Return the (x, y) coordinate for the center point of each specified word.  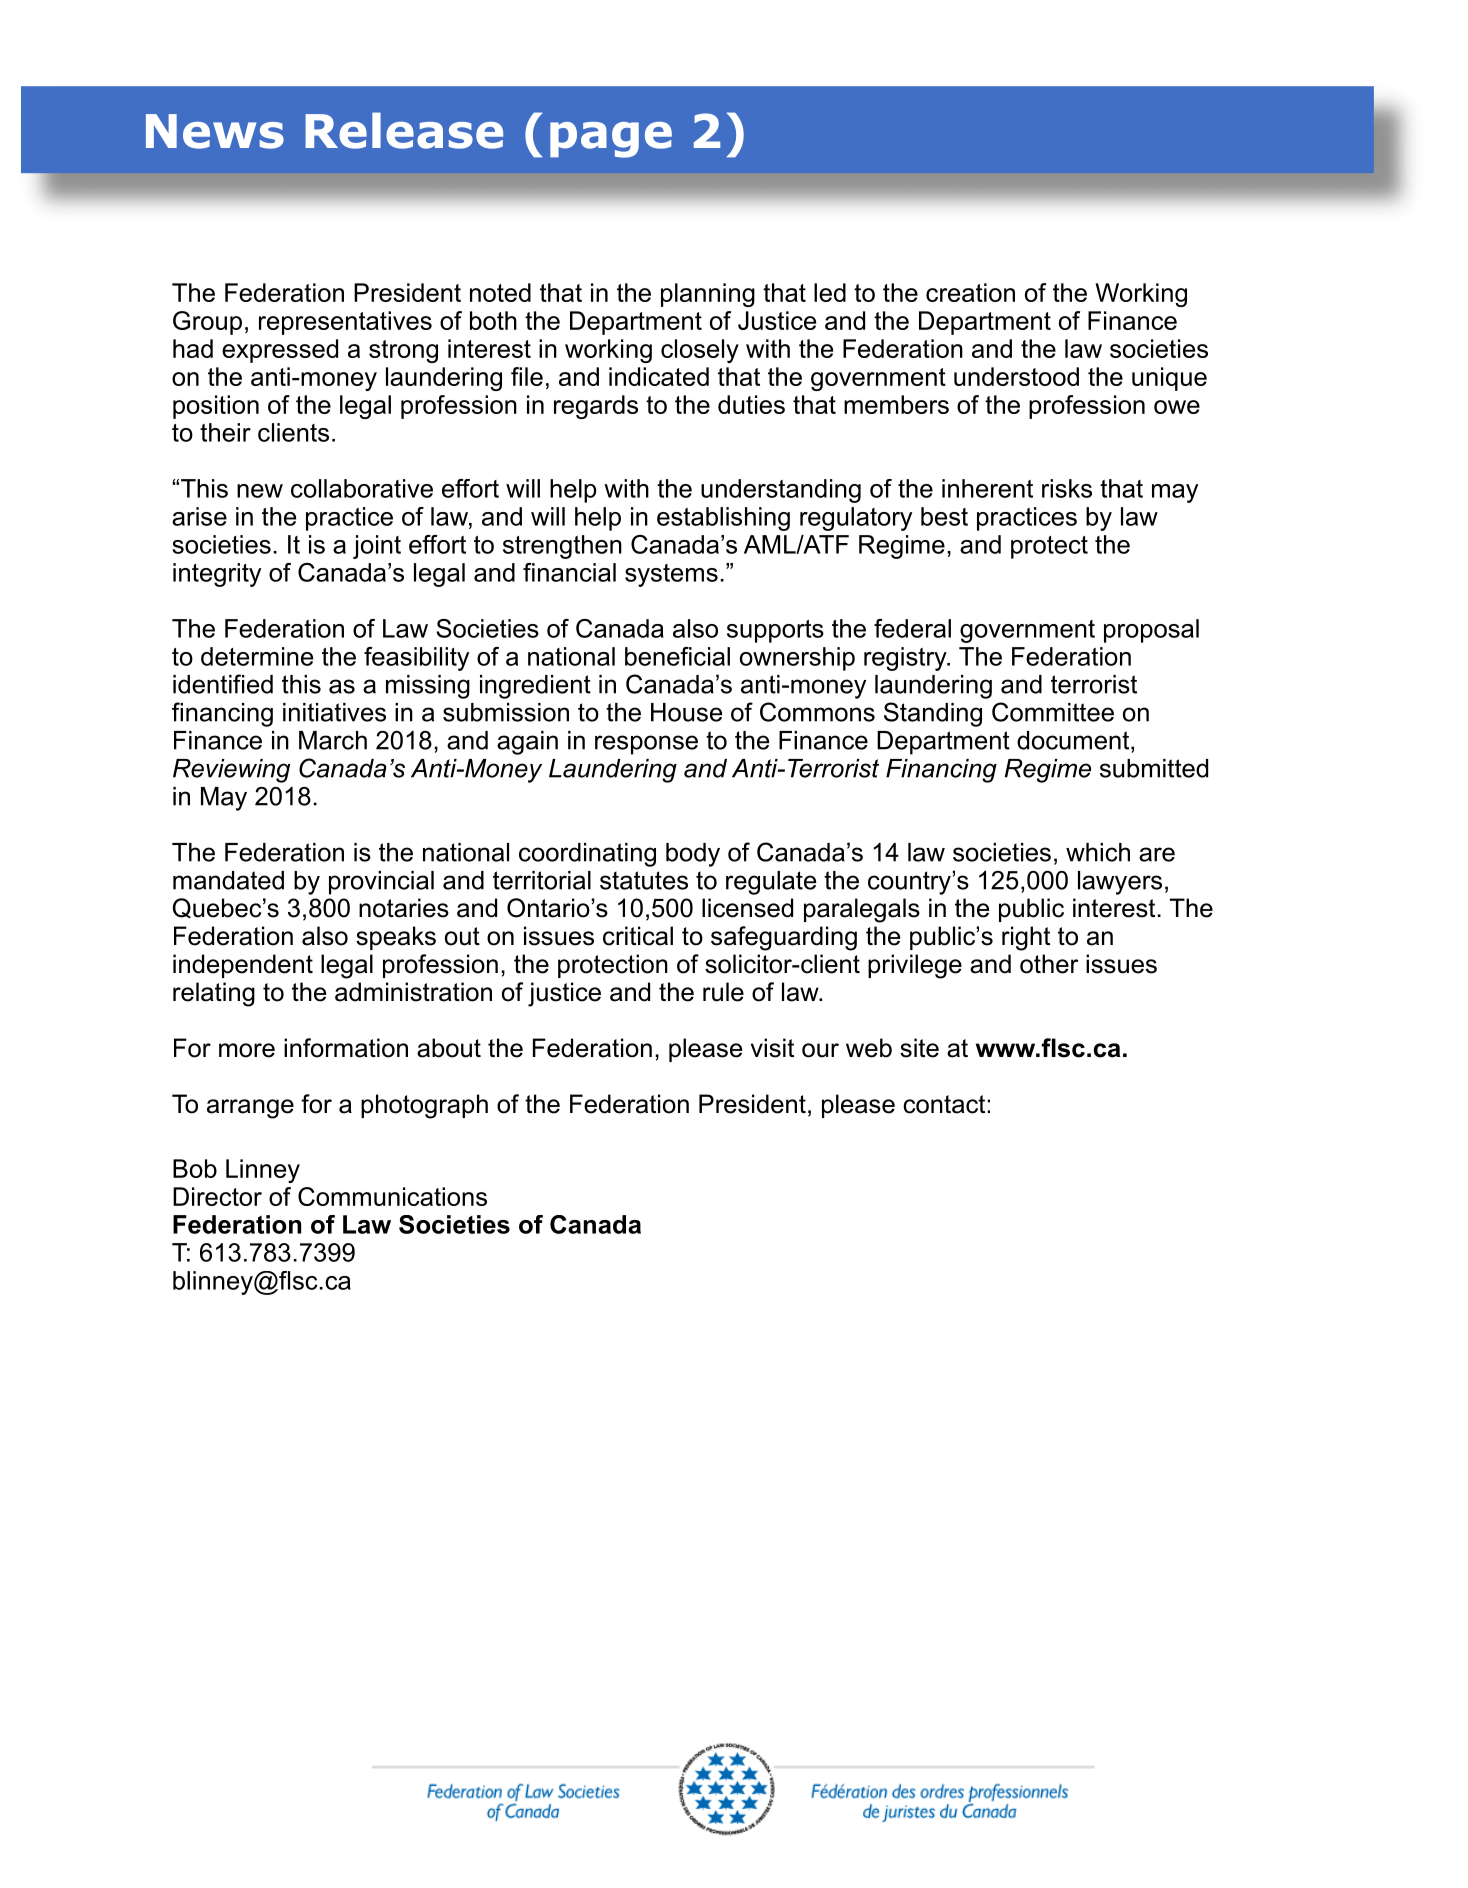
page (611, 140)
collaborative (362, 488)
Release (404, 130)
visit (772, 1048)
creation (970, 292)
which (1098, 852)
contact (944, 1104)
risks (1067, 488)
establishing (723, 519)
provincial (381, 883)
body (693, 855)
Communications (392, 1196)
